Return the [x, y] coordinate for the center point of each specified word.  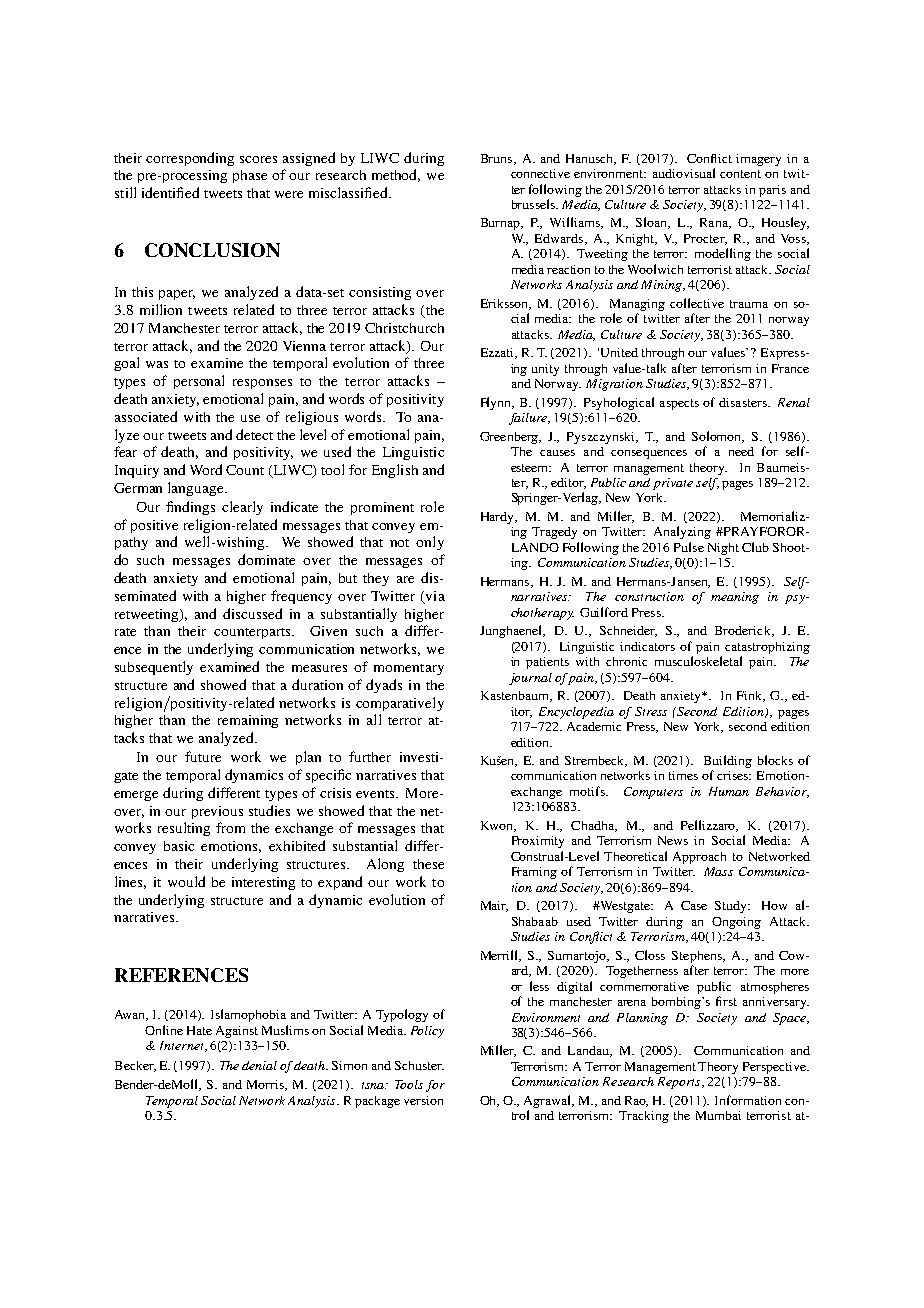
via [434, 597]
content [740, 174]
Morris [267, 1085]
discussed [252, 613]
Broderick [744, 631]
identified [170, 192]
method [396, 175]
